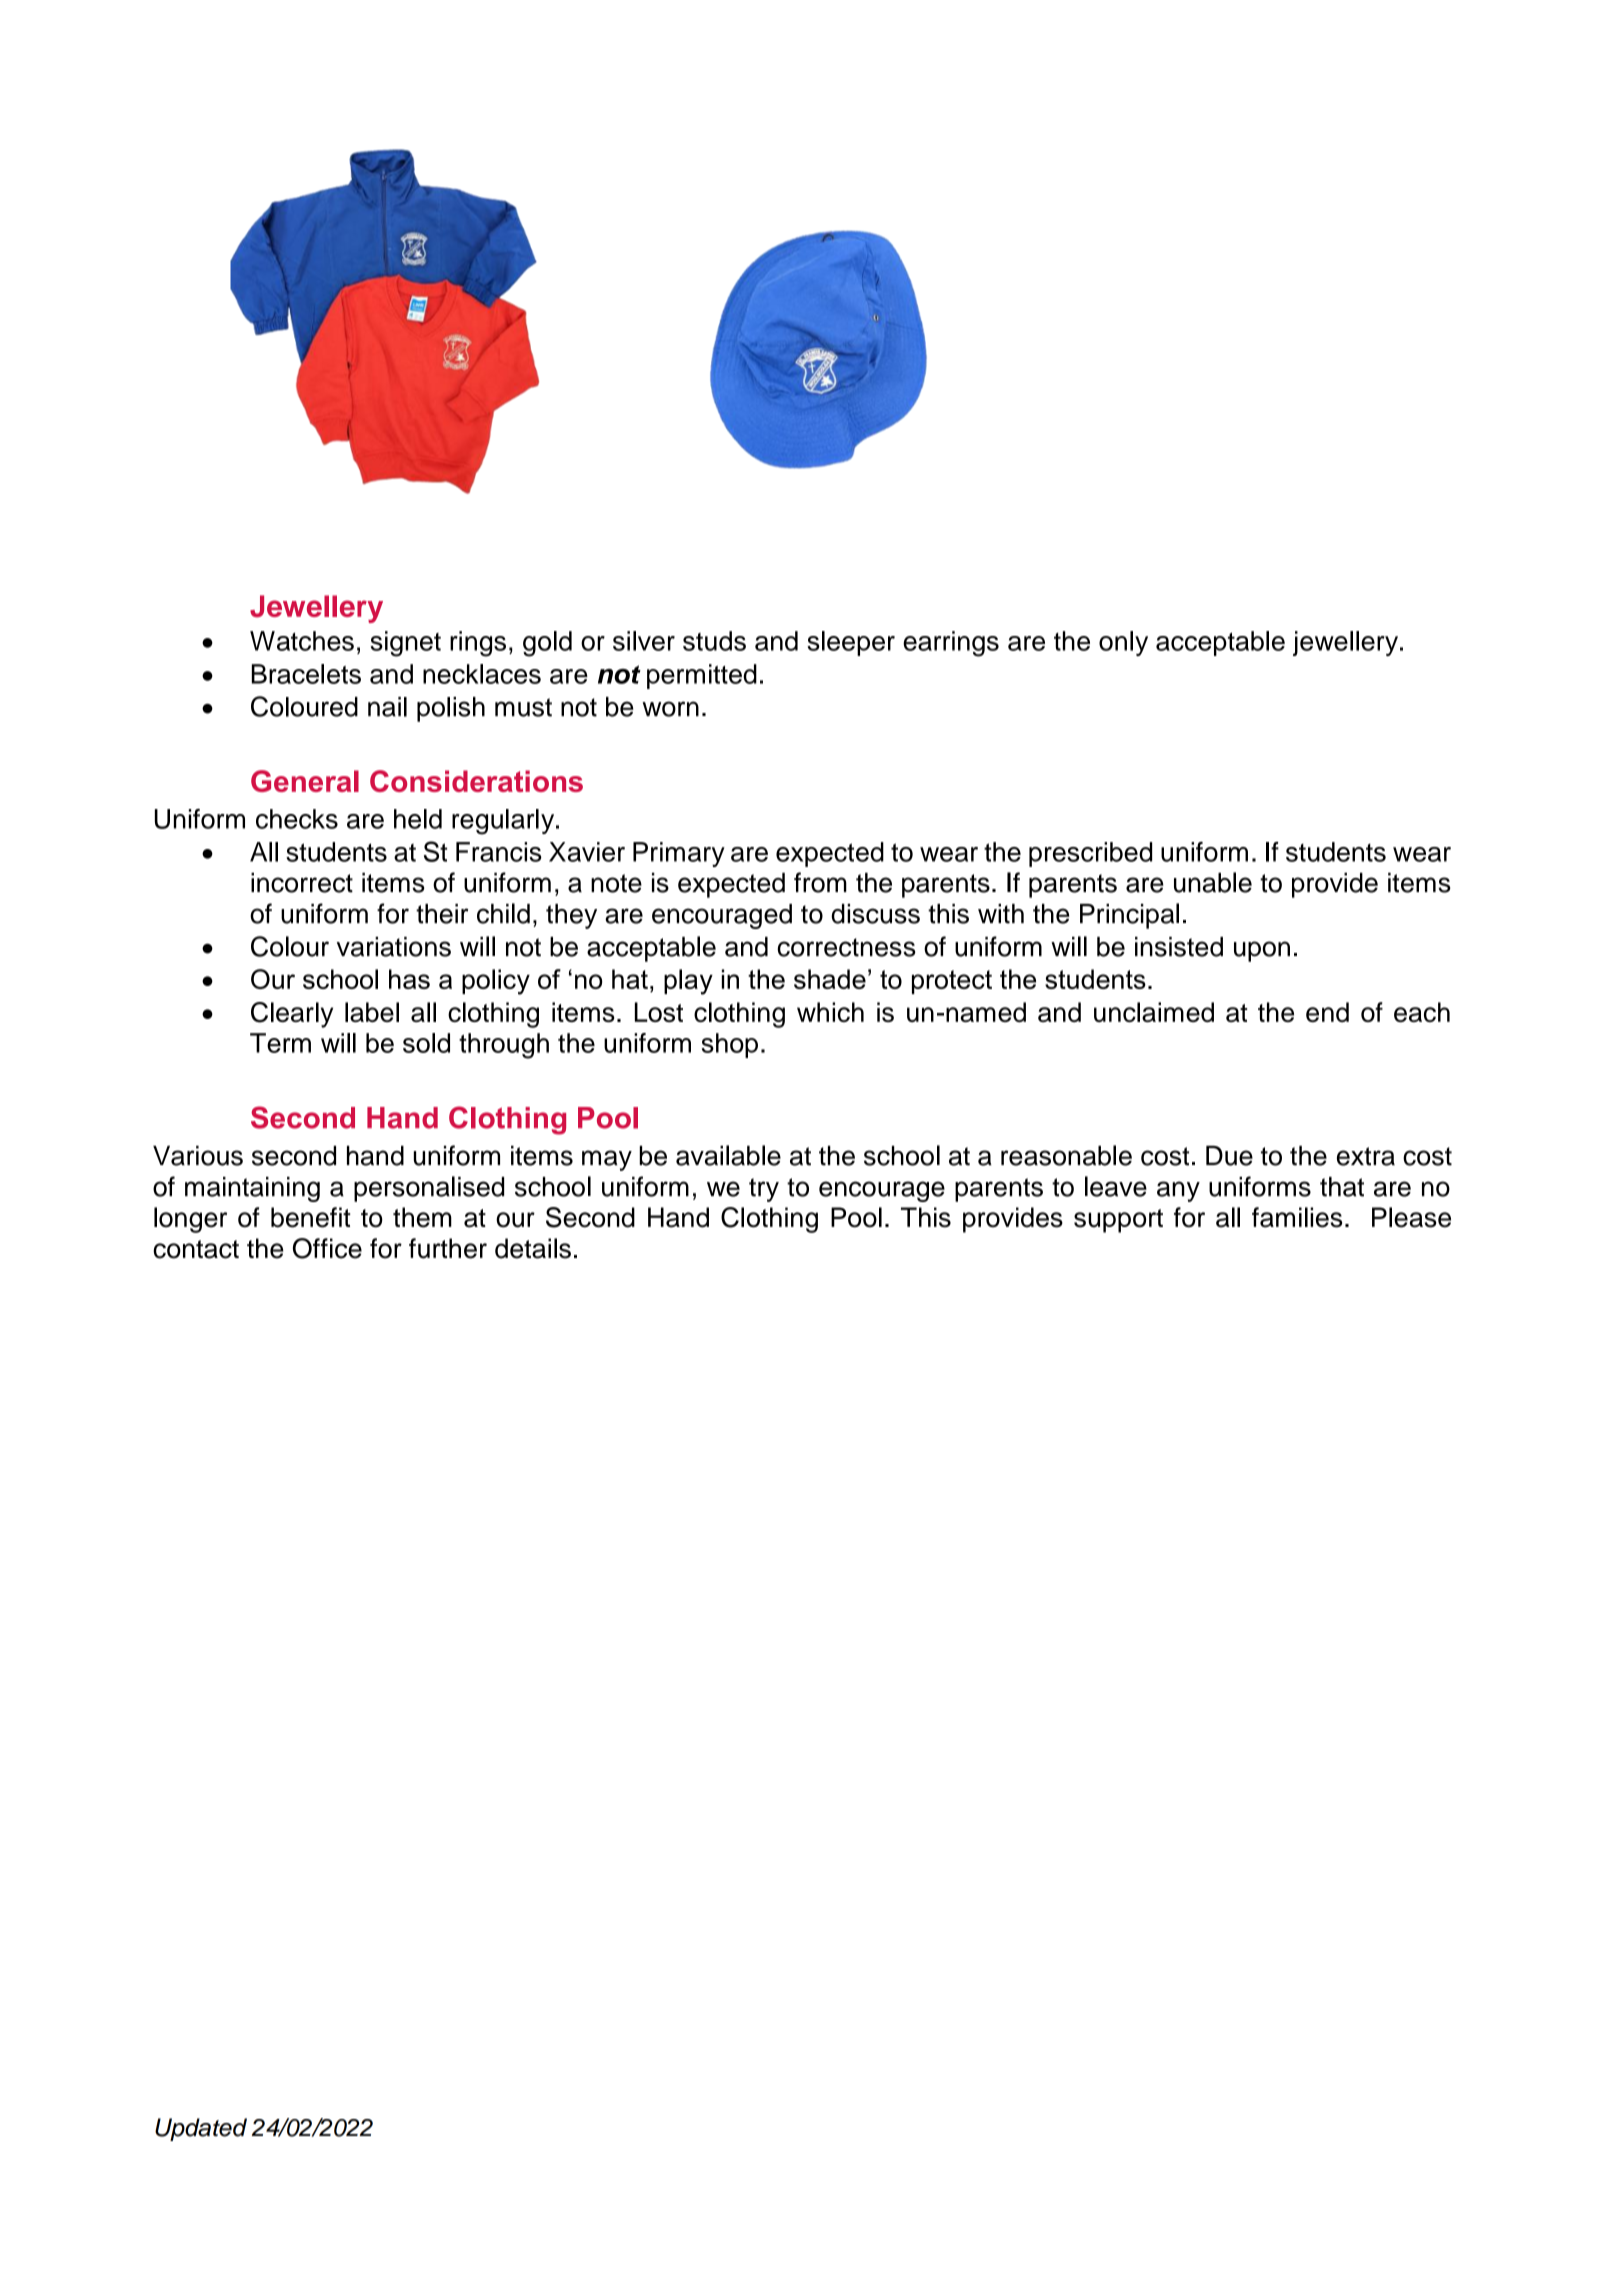  I want to click on try, so click(764, 1190).
